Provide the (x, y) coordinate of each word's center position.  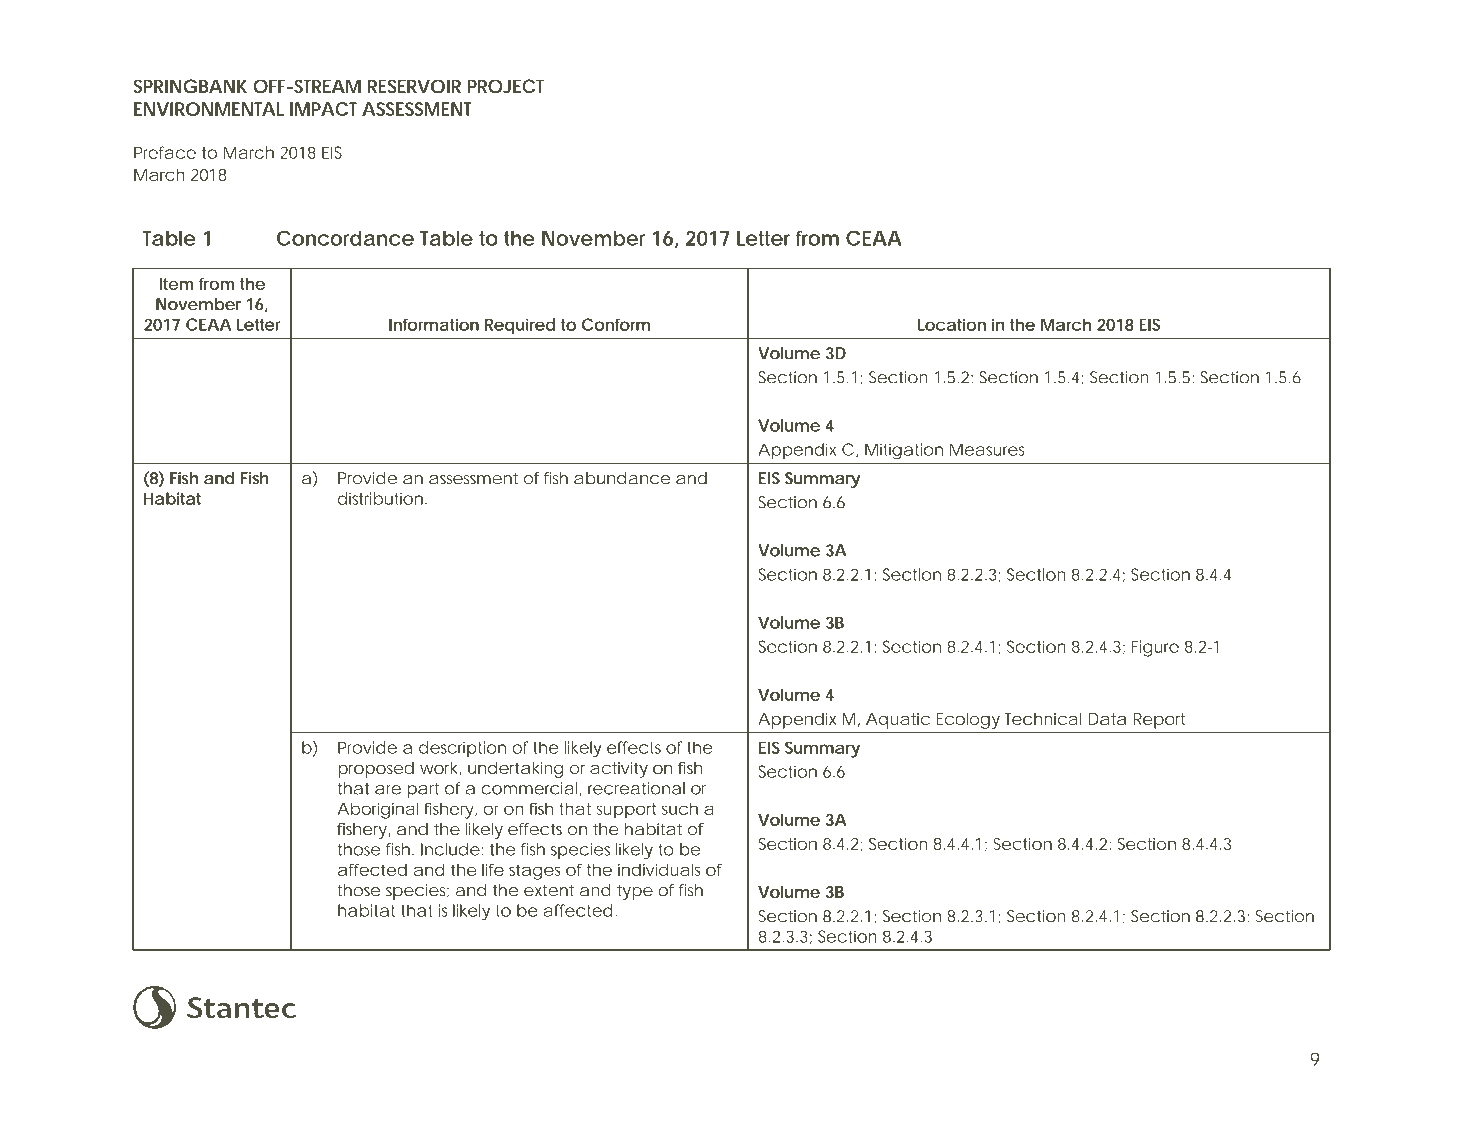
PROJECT (505, 86)
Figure (1155, 648)
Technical (1043, 718)
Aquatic (898, 721)
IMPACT (323, 109)
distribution (380, 498)
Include (450, 849)
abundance (622, 478)
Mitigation (904, 451)
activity (619, 770)
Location (952, 324)
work (440, 769)
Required (520, 326)
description (462, 749)
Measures (987, 449)
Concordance (345, 238)
